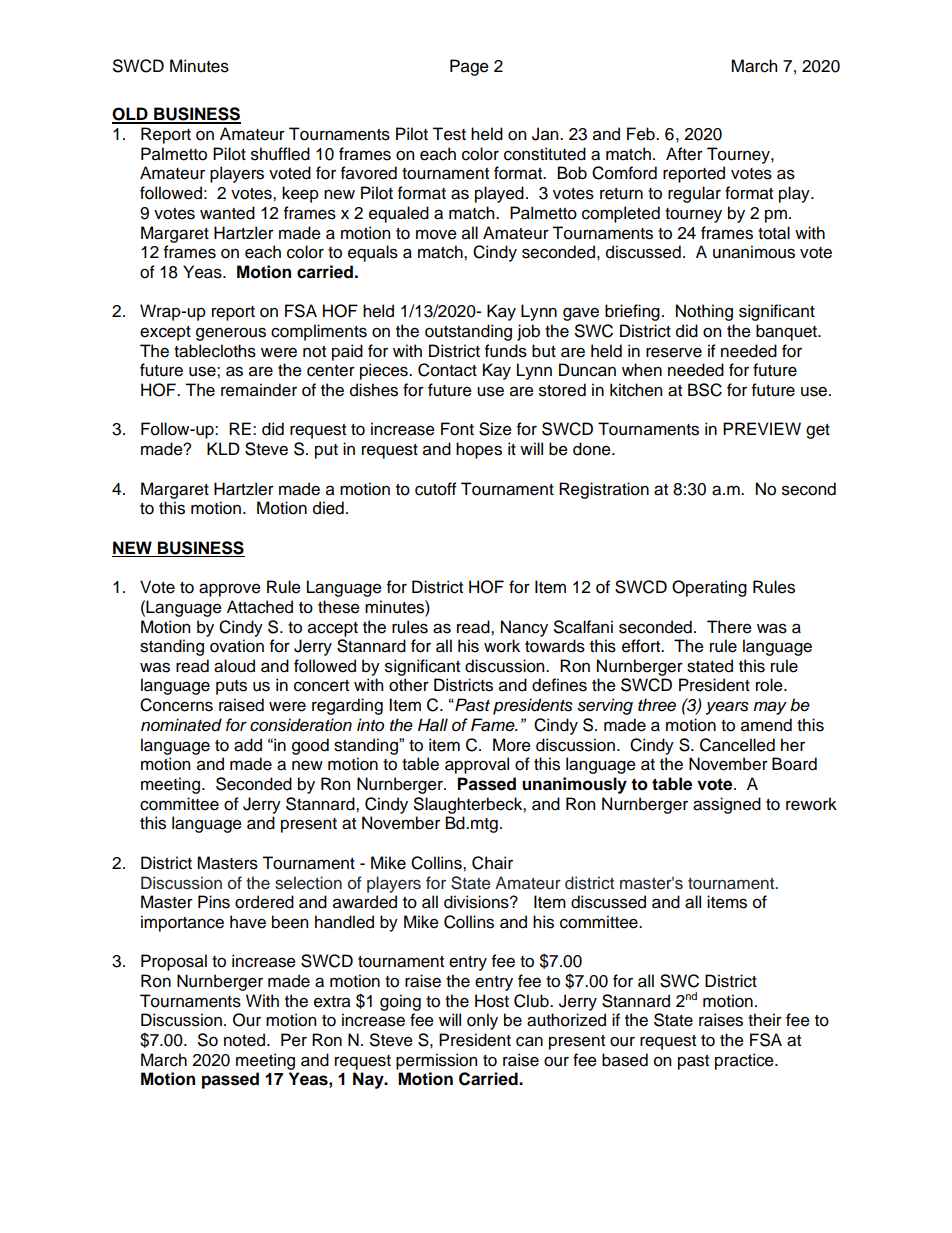 The height and width of the image is (1233, 952). What do you see at coordinates (482, 1021) in the image?
I see `only` at bounding box center [482, 1021].
